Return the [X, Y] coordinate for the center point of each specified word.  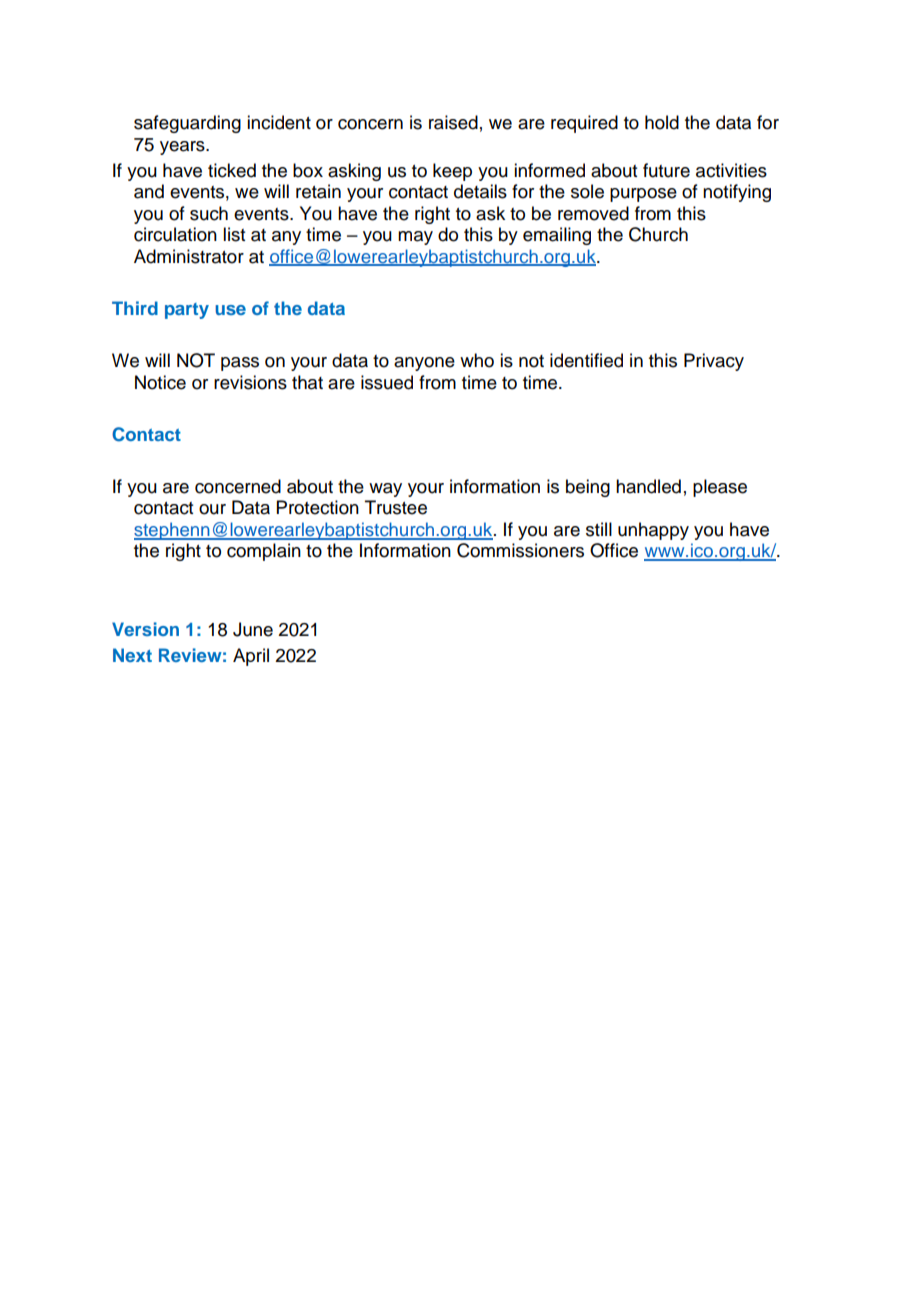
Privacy [714, 362]
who [477, 360]
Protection [318, 507]
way [385, 490]
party [187, 311]
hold [662, 122]
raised [453, 122]
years [183, 148]
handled [648, 486]
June [253, 629]
